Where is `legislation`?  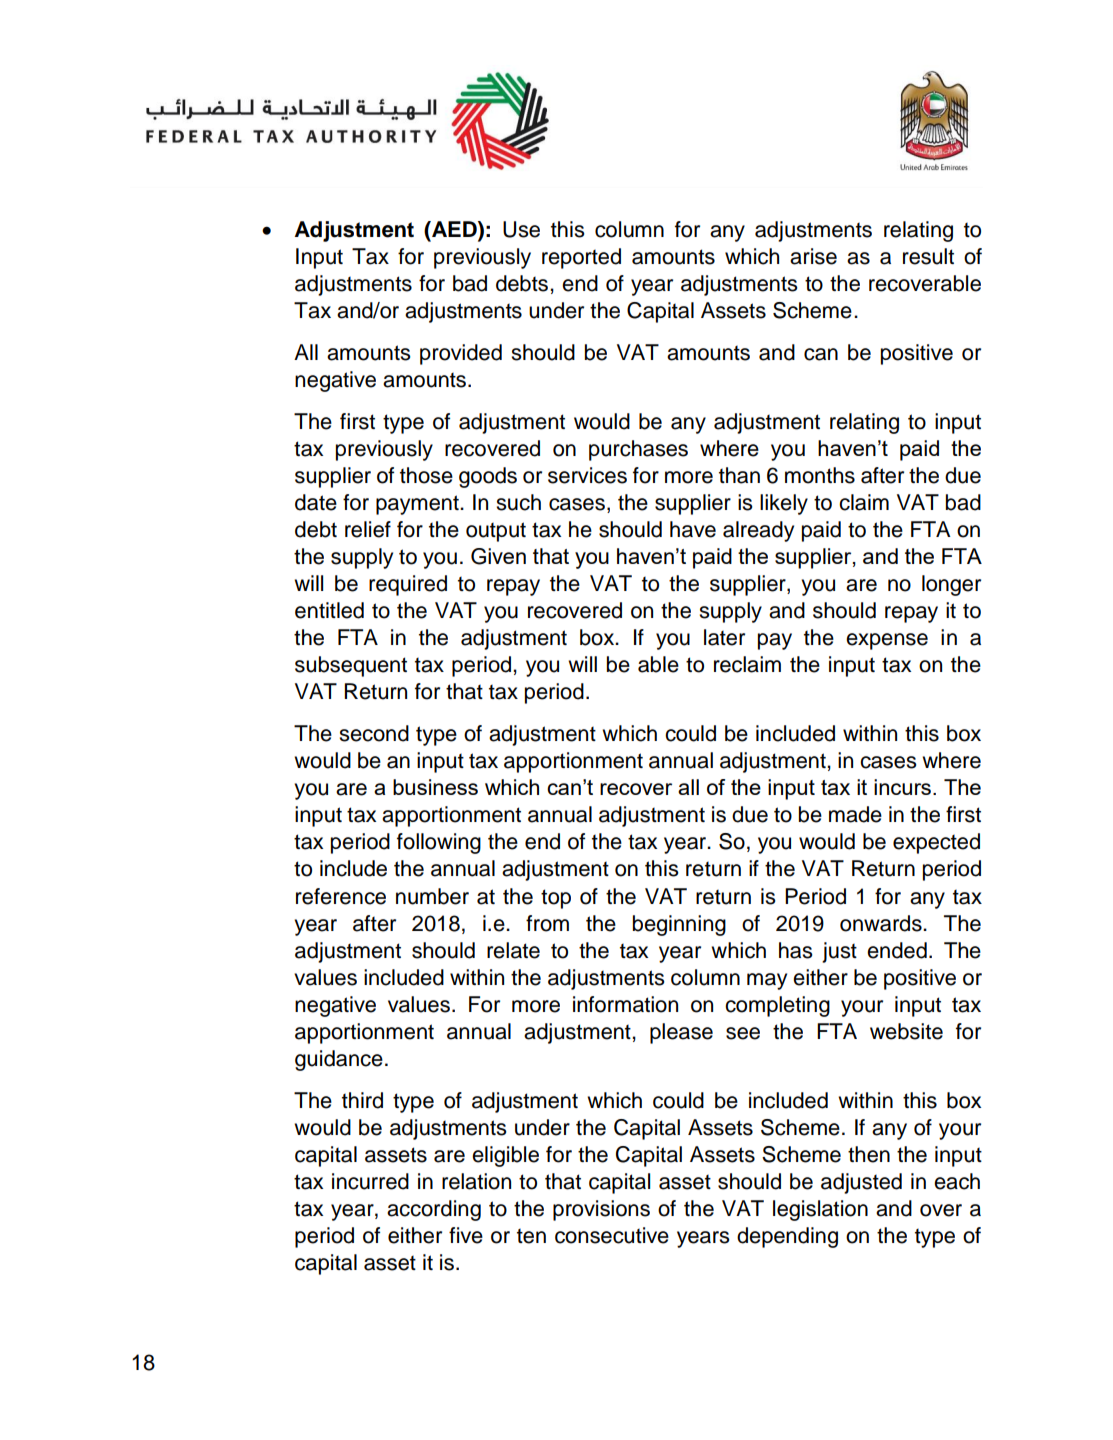 legislation is located at coordinates (820, 1210).
